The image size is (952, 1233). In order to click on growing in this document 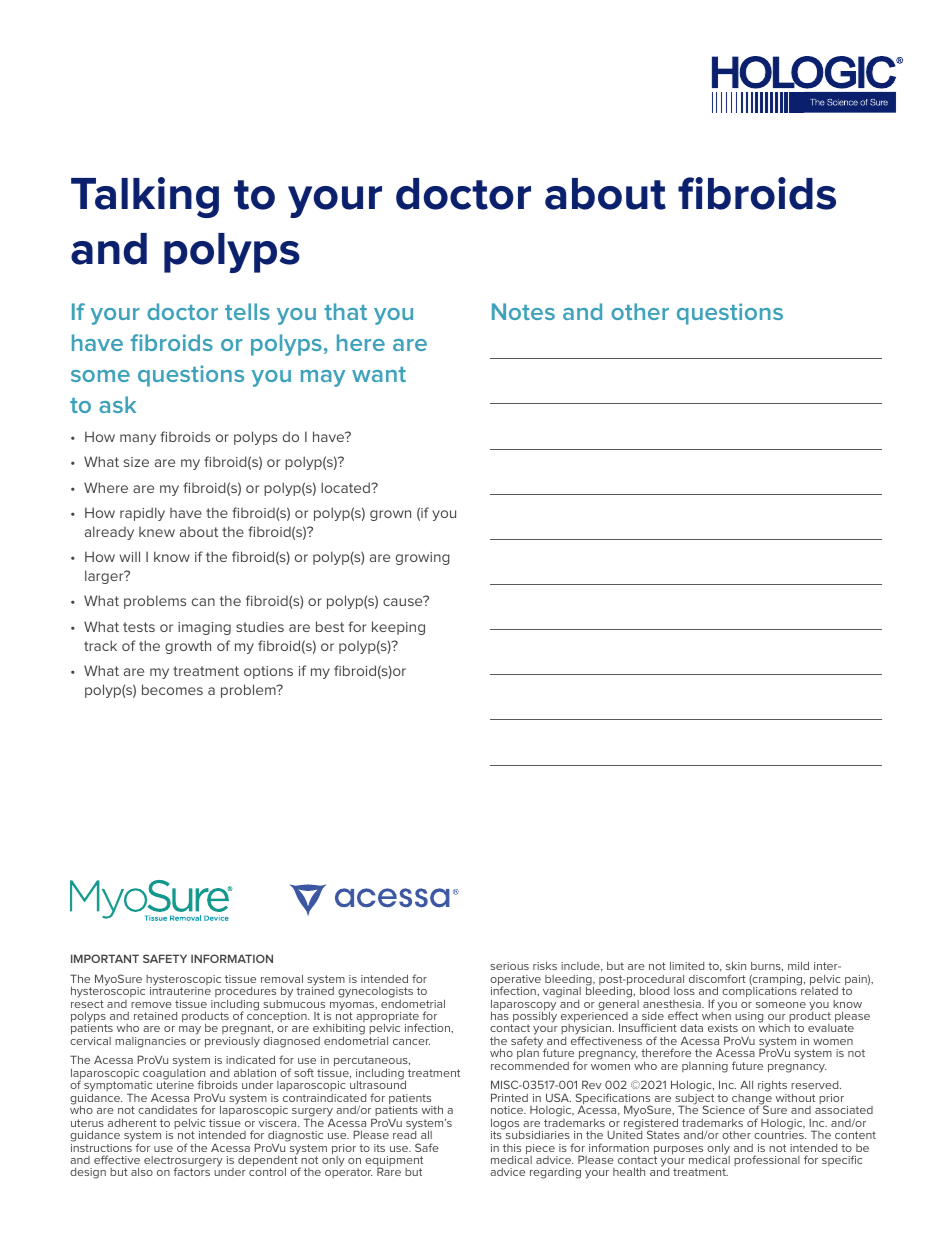, I will do `click(423, 558)`.
